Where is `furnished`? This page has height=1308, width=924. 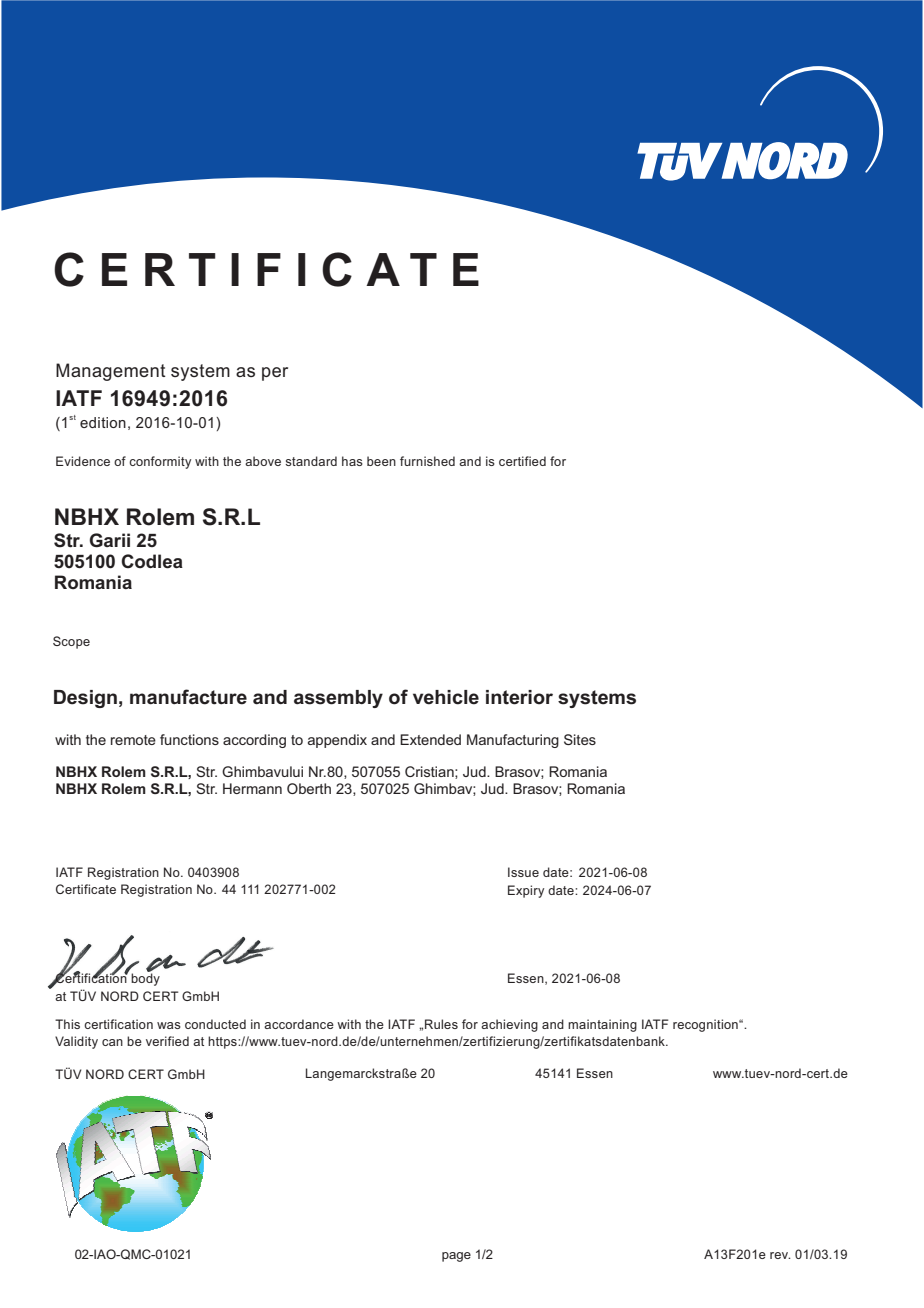
furnished is located at coordinates (427, 461).
